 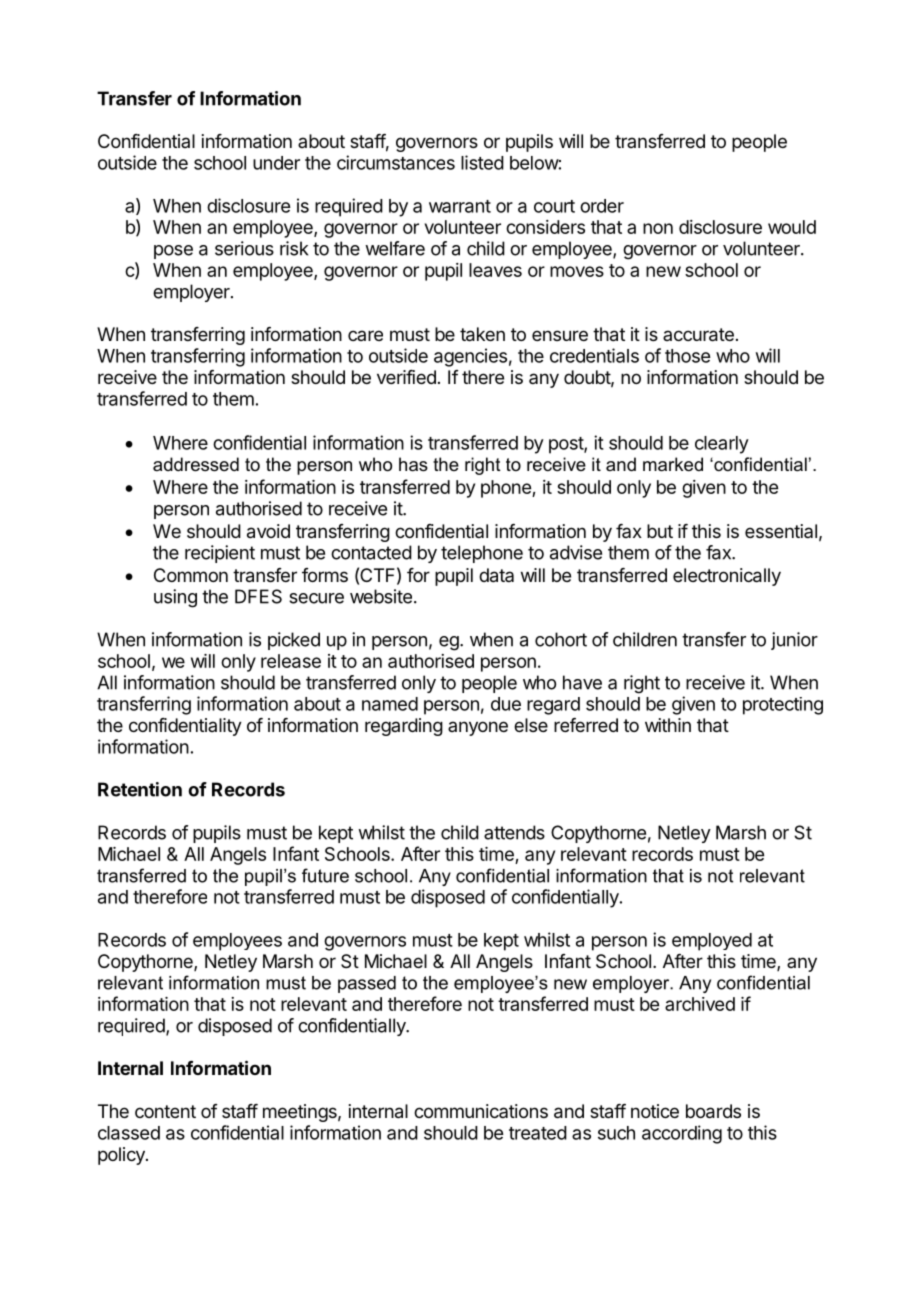 I want to click on junior, so click(x=794, y=641).
